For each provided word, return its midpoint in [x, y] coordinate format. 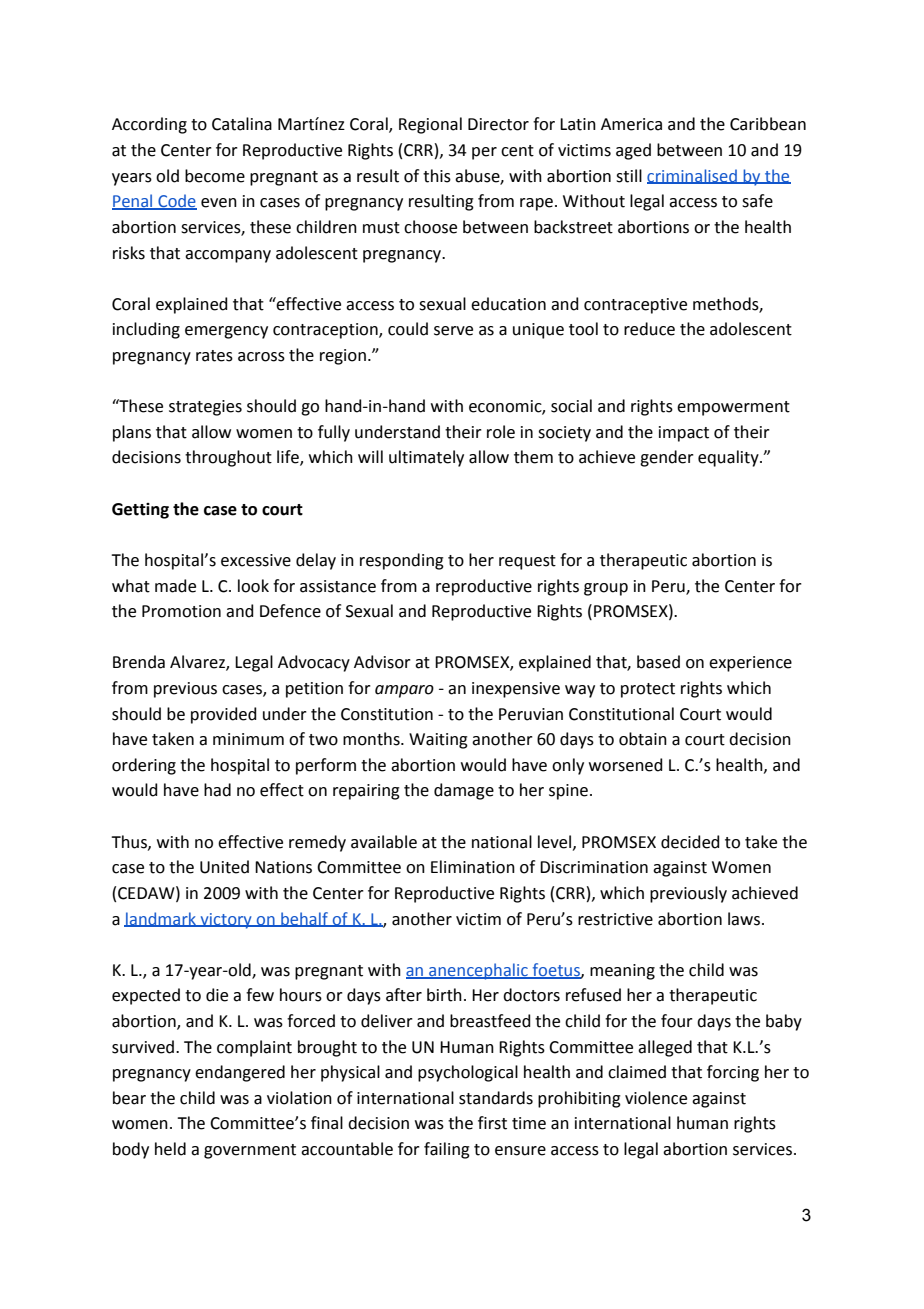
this [437, 176]
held [170, 1149]
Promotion [181, 611]
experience [750, 664]
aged [633, 151]
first [492, 1123]
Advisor [382, 662]
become [215, 176]
